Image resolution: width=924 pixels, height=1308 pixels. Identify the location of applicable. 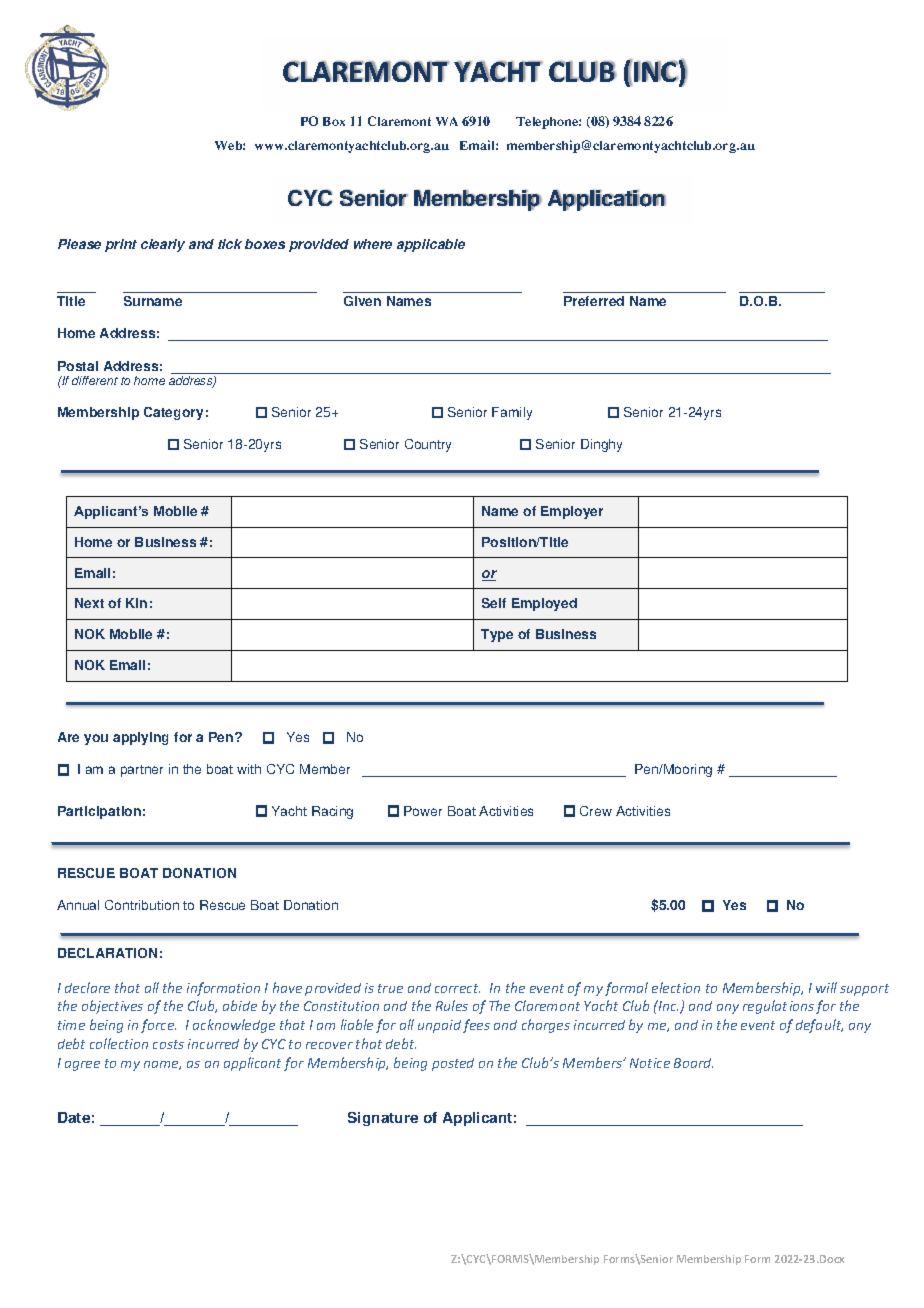
(431, 245).
